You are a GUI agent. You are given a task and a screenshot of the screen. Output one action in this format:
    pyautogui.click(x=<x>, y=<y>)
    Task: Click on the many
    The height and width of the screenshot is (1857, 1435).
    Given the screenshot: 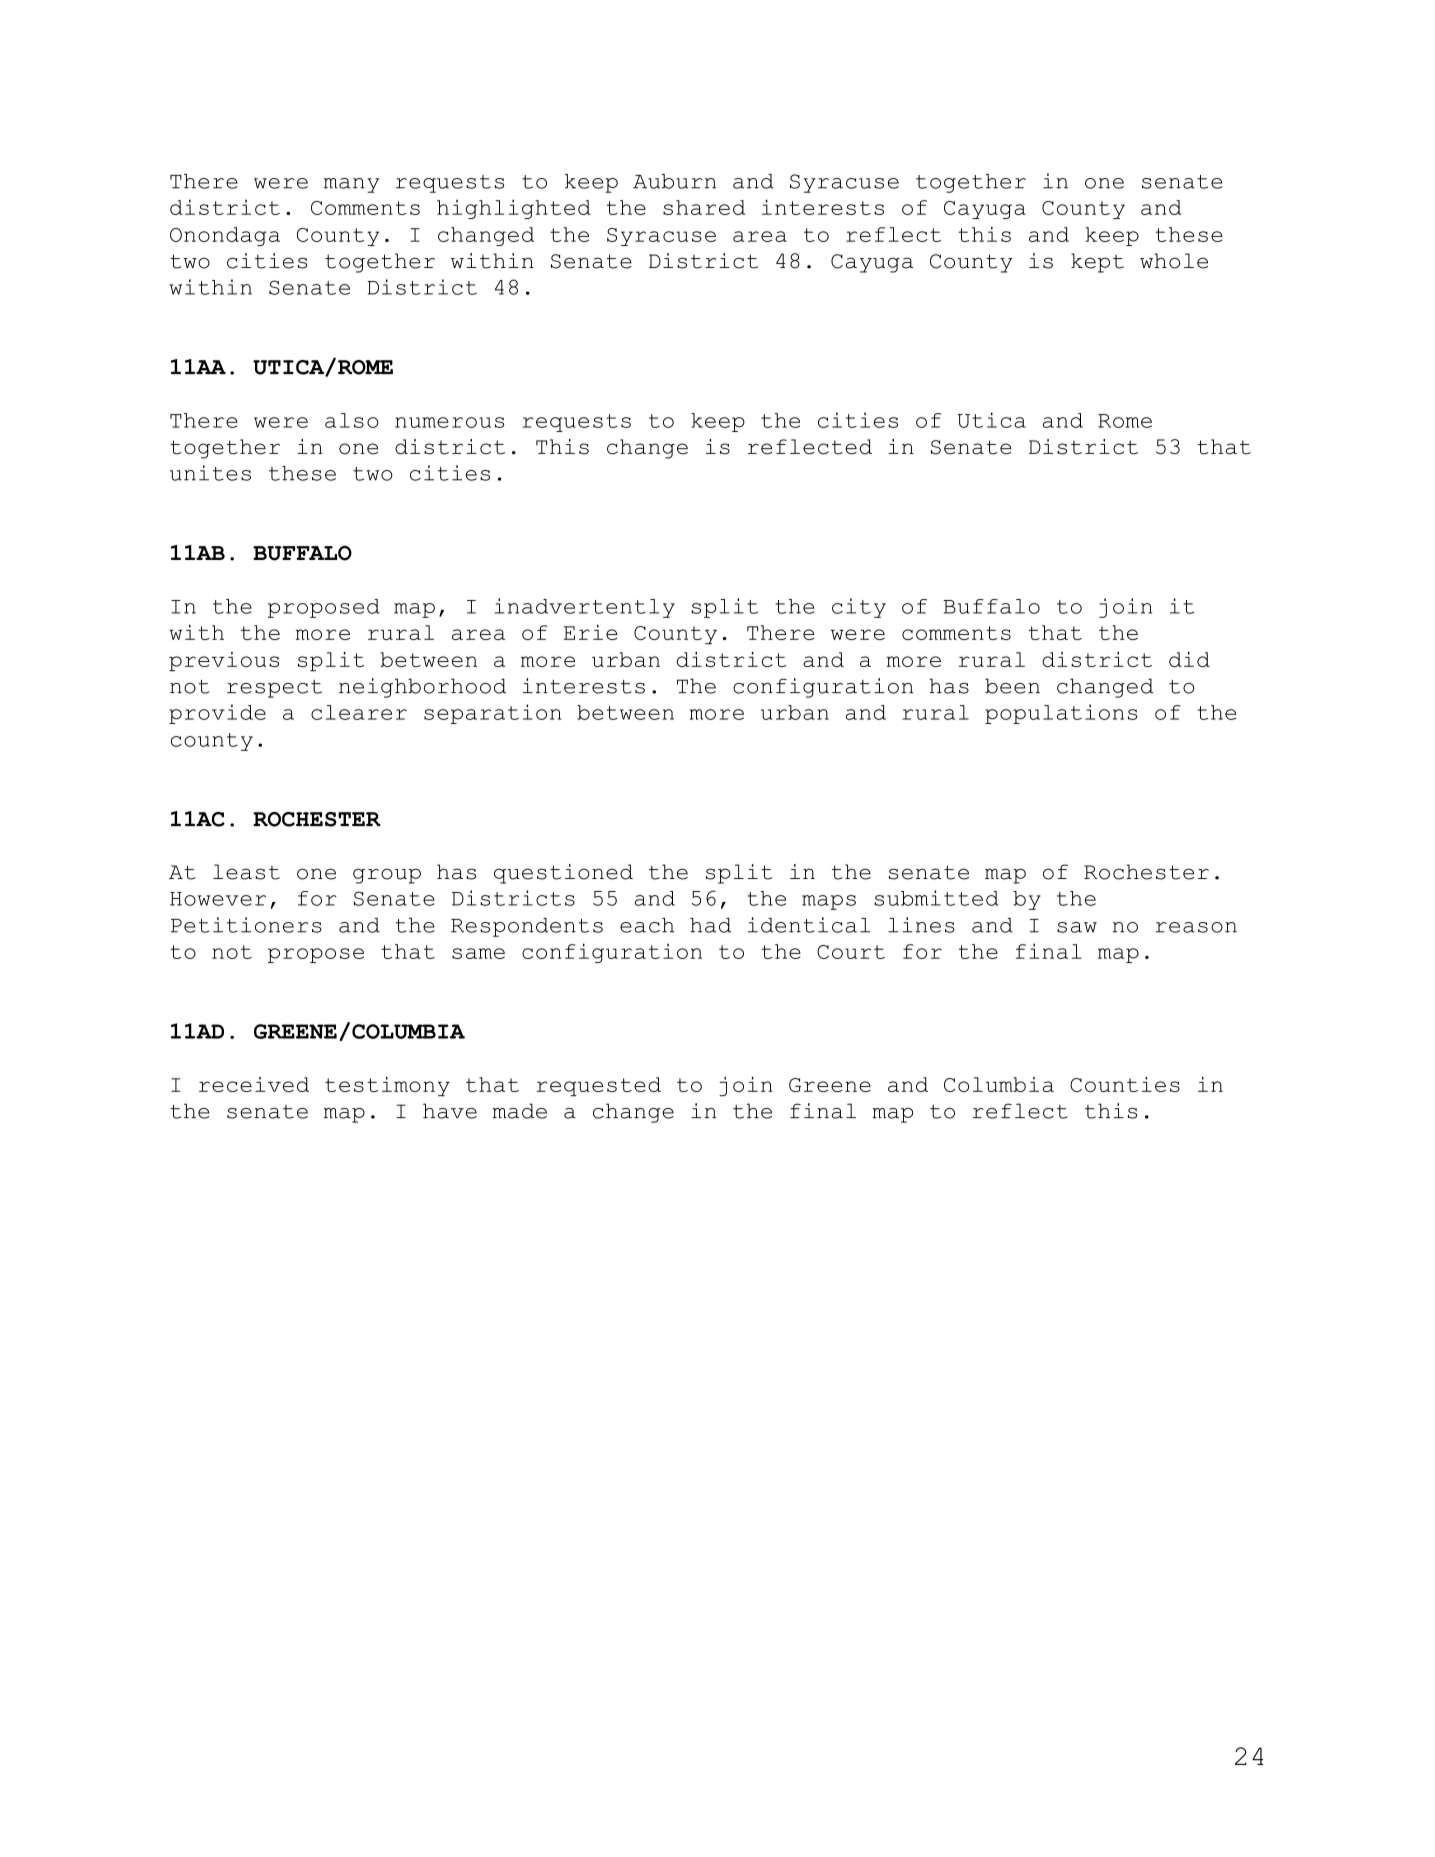 What is the action you would take?
    pyautogui.click(x=351, y=185)
